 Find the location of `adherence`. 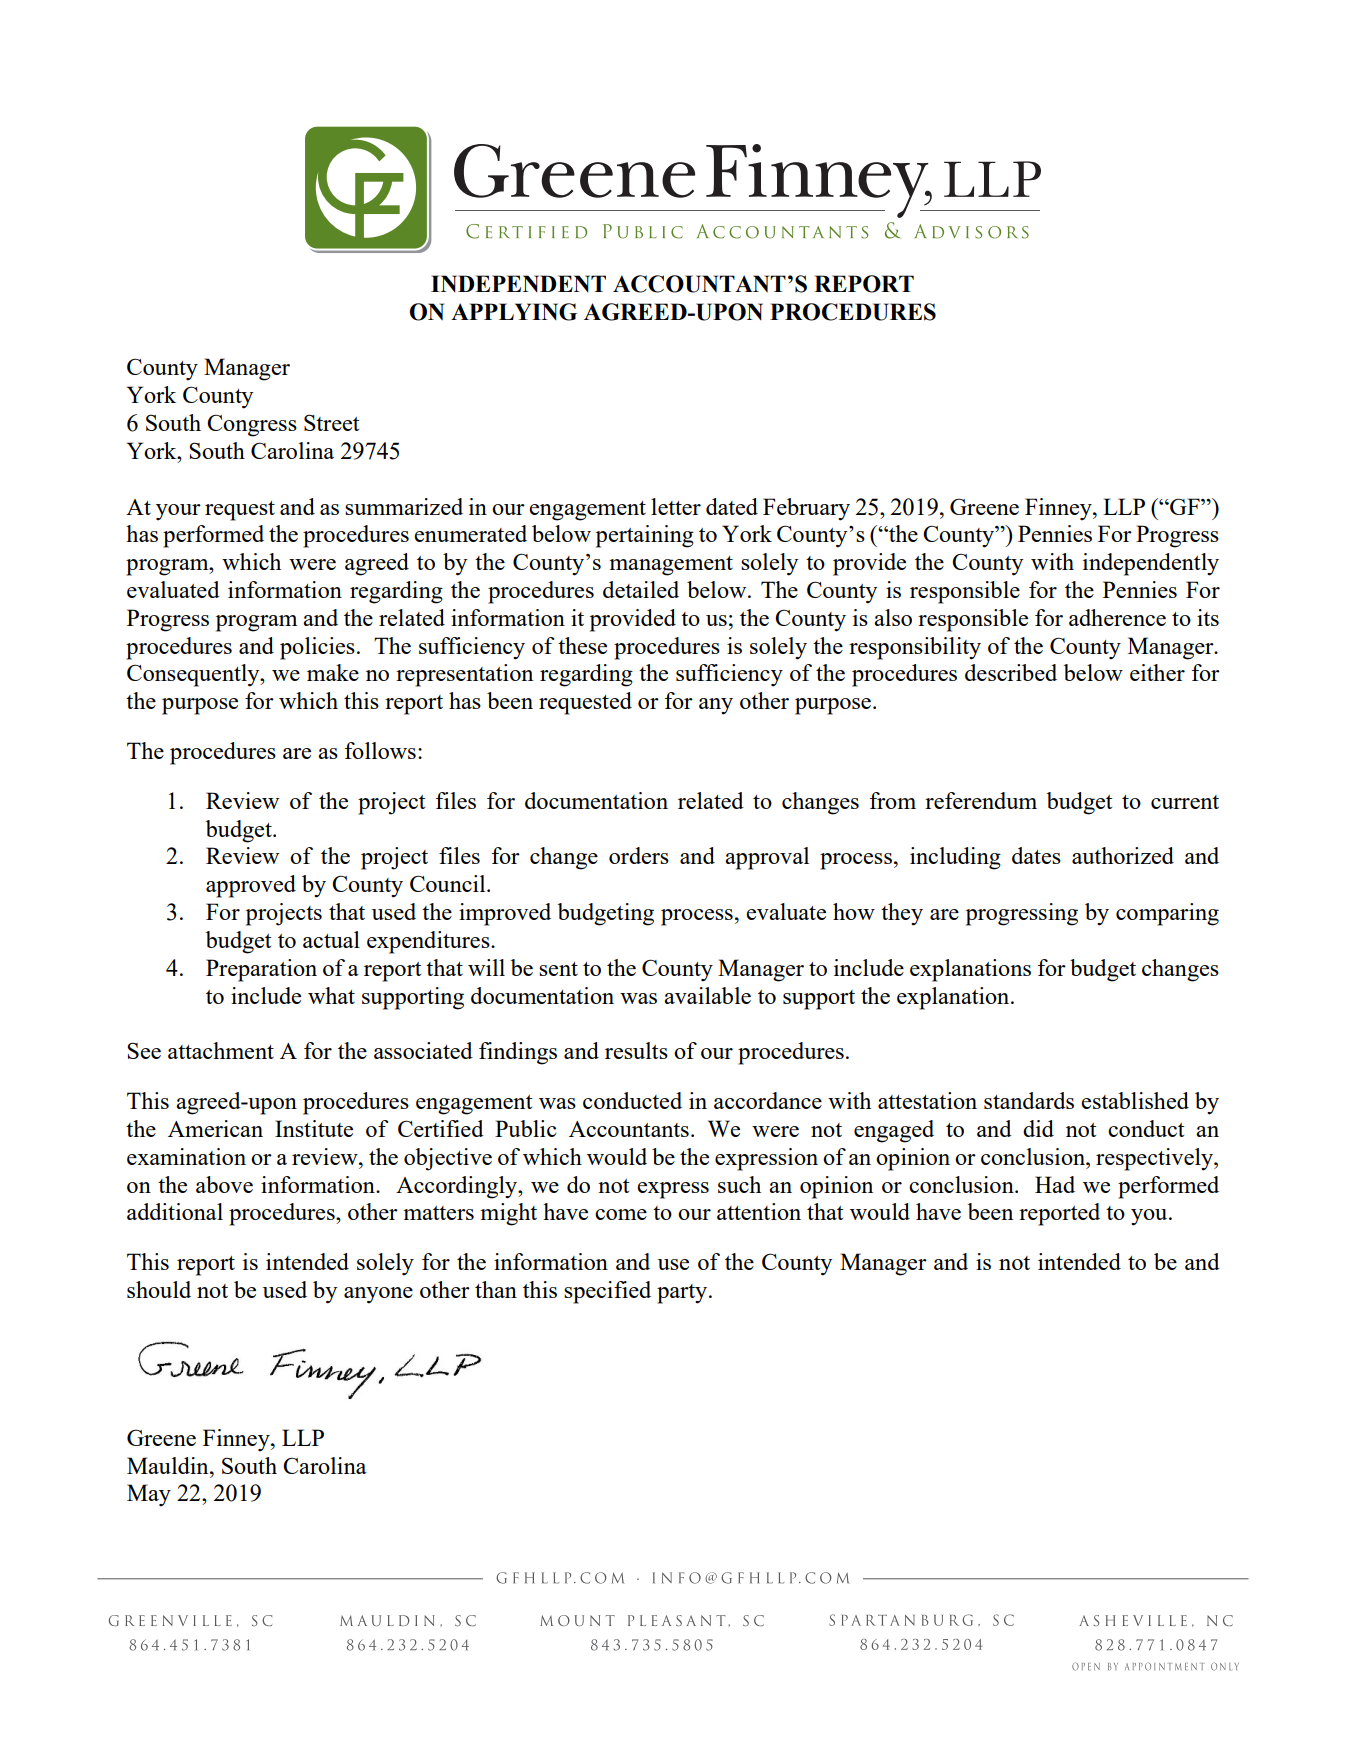

adherence is located at coordinates (1117, 617).
